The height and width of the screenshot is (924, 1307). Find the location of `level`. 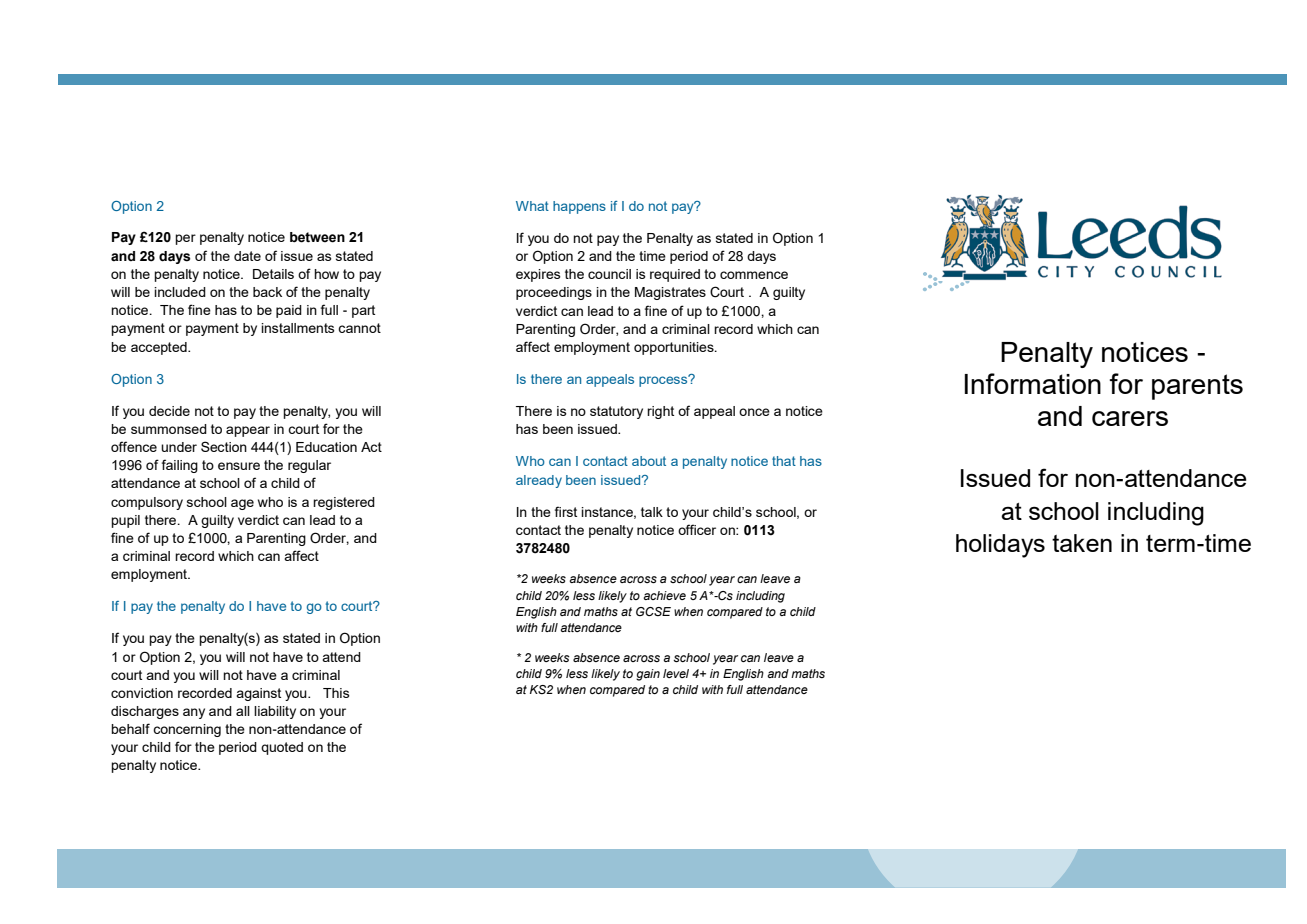

level is located at coordinates (676, 673).
